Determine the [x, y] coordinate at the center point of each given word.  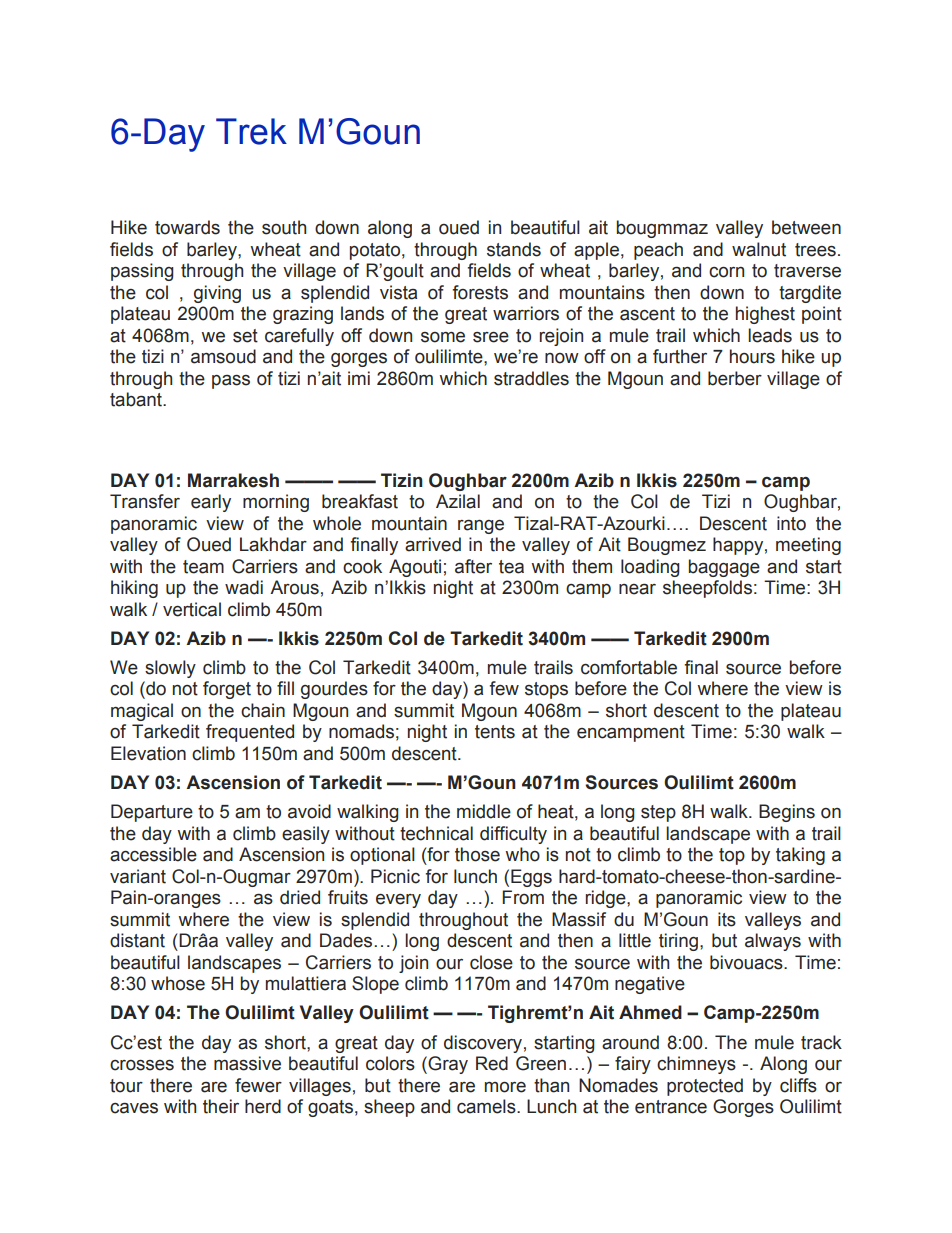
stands [514, 249]
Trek [251, 131]
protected [705, 1087]
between [806, 227]
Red [492, 1063]
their [221, 1106]
